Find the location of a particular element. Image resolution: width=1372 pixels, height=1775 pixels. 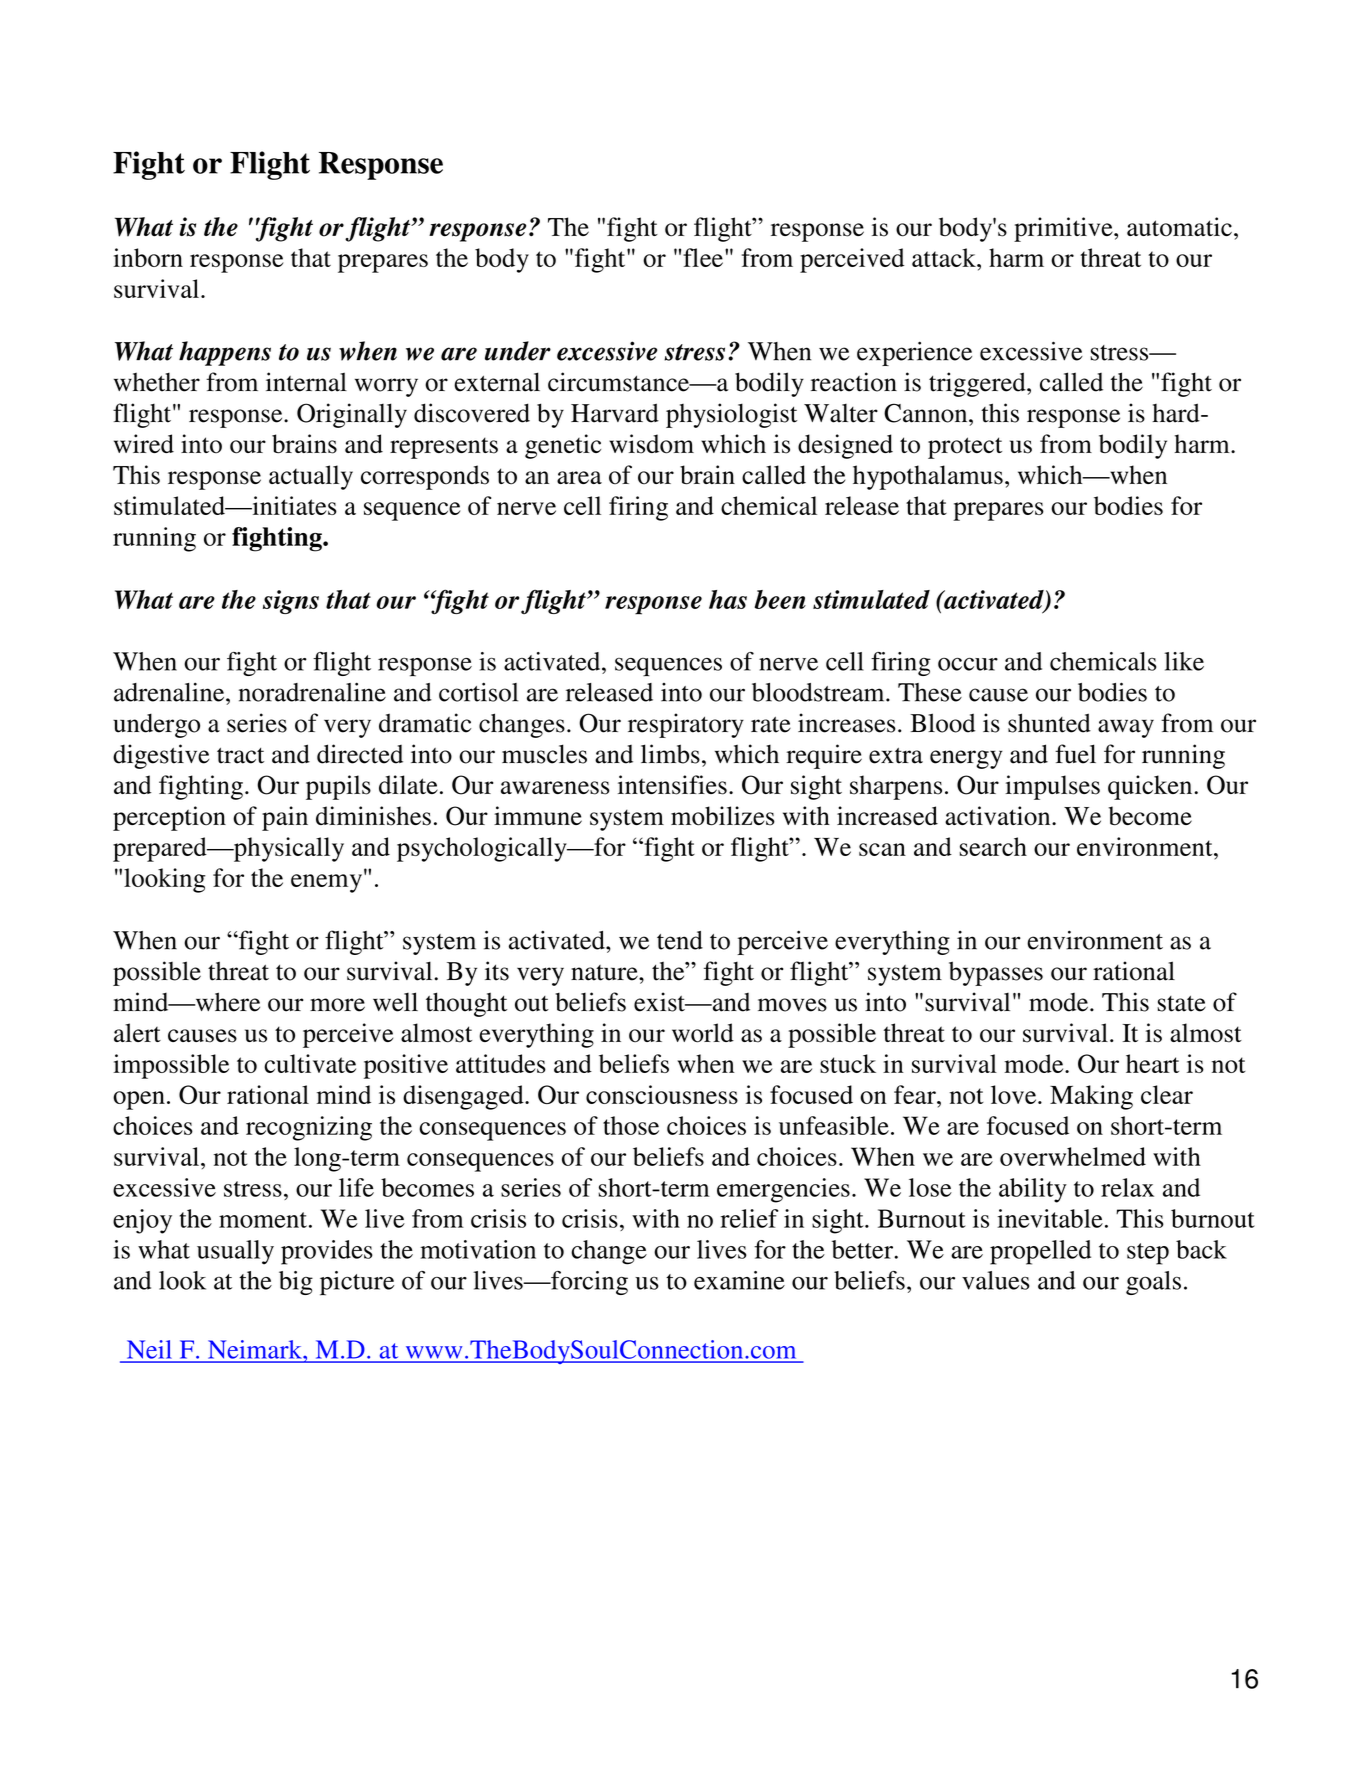

usually is located at coordinates (235, 1252).
